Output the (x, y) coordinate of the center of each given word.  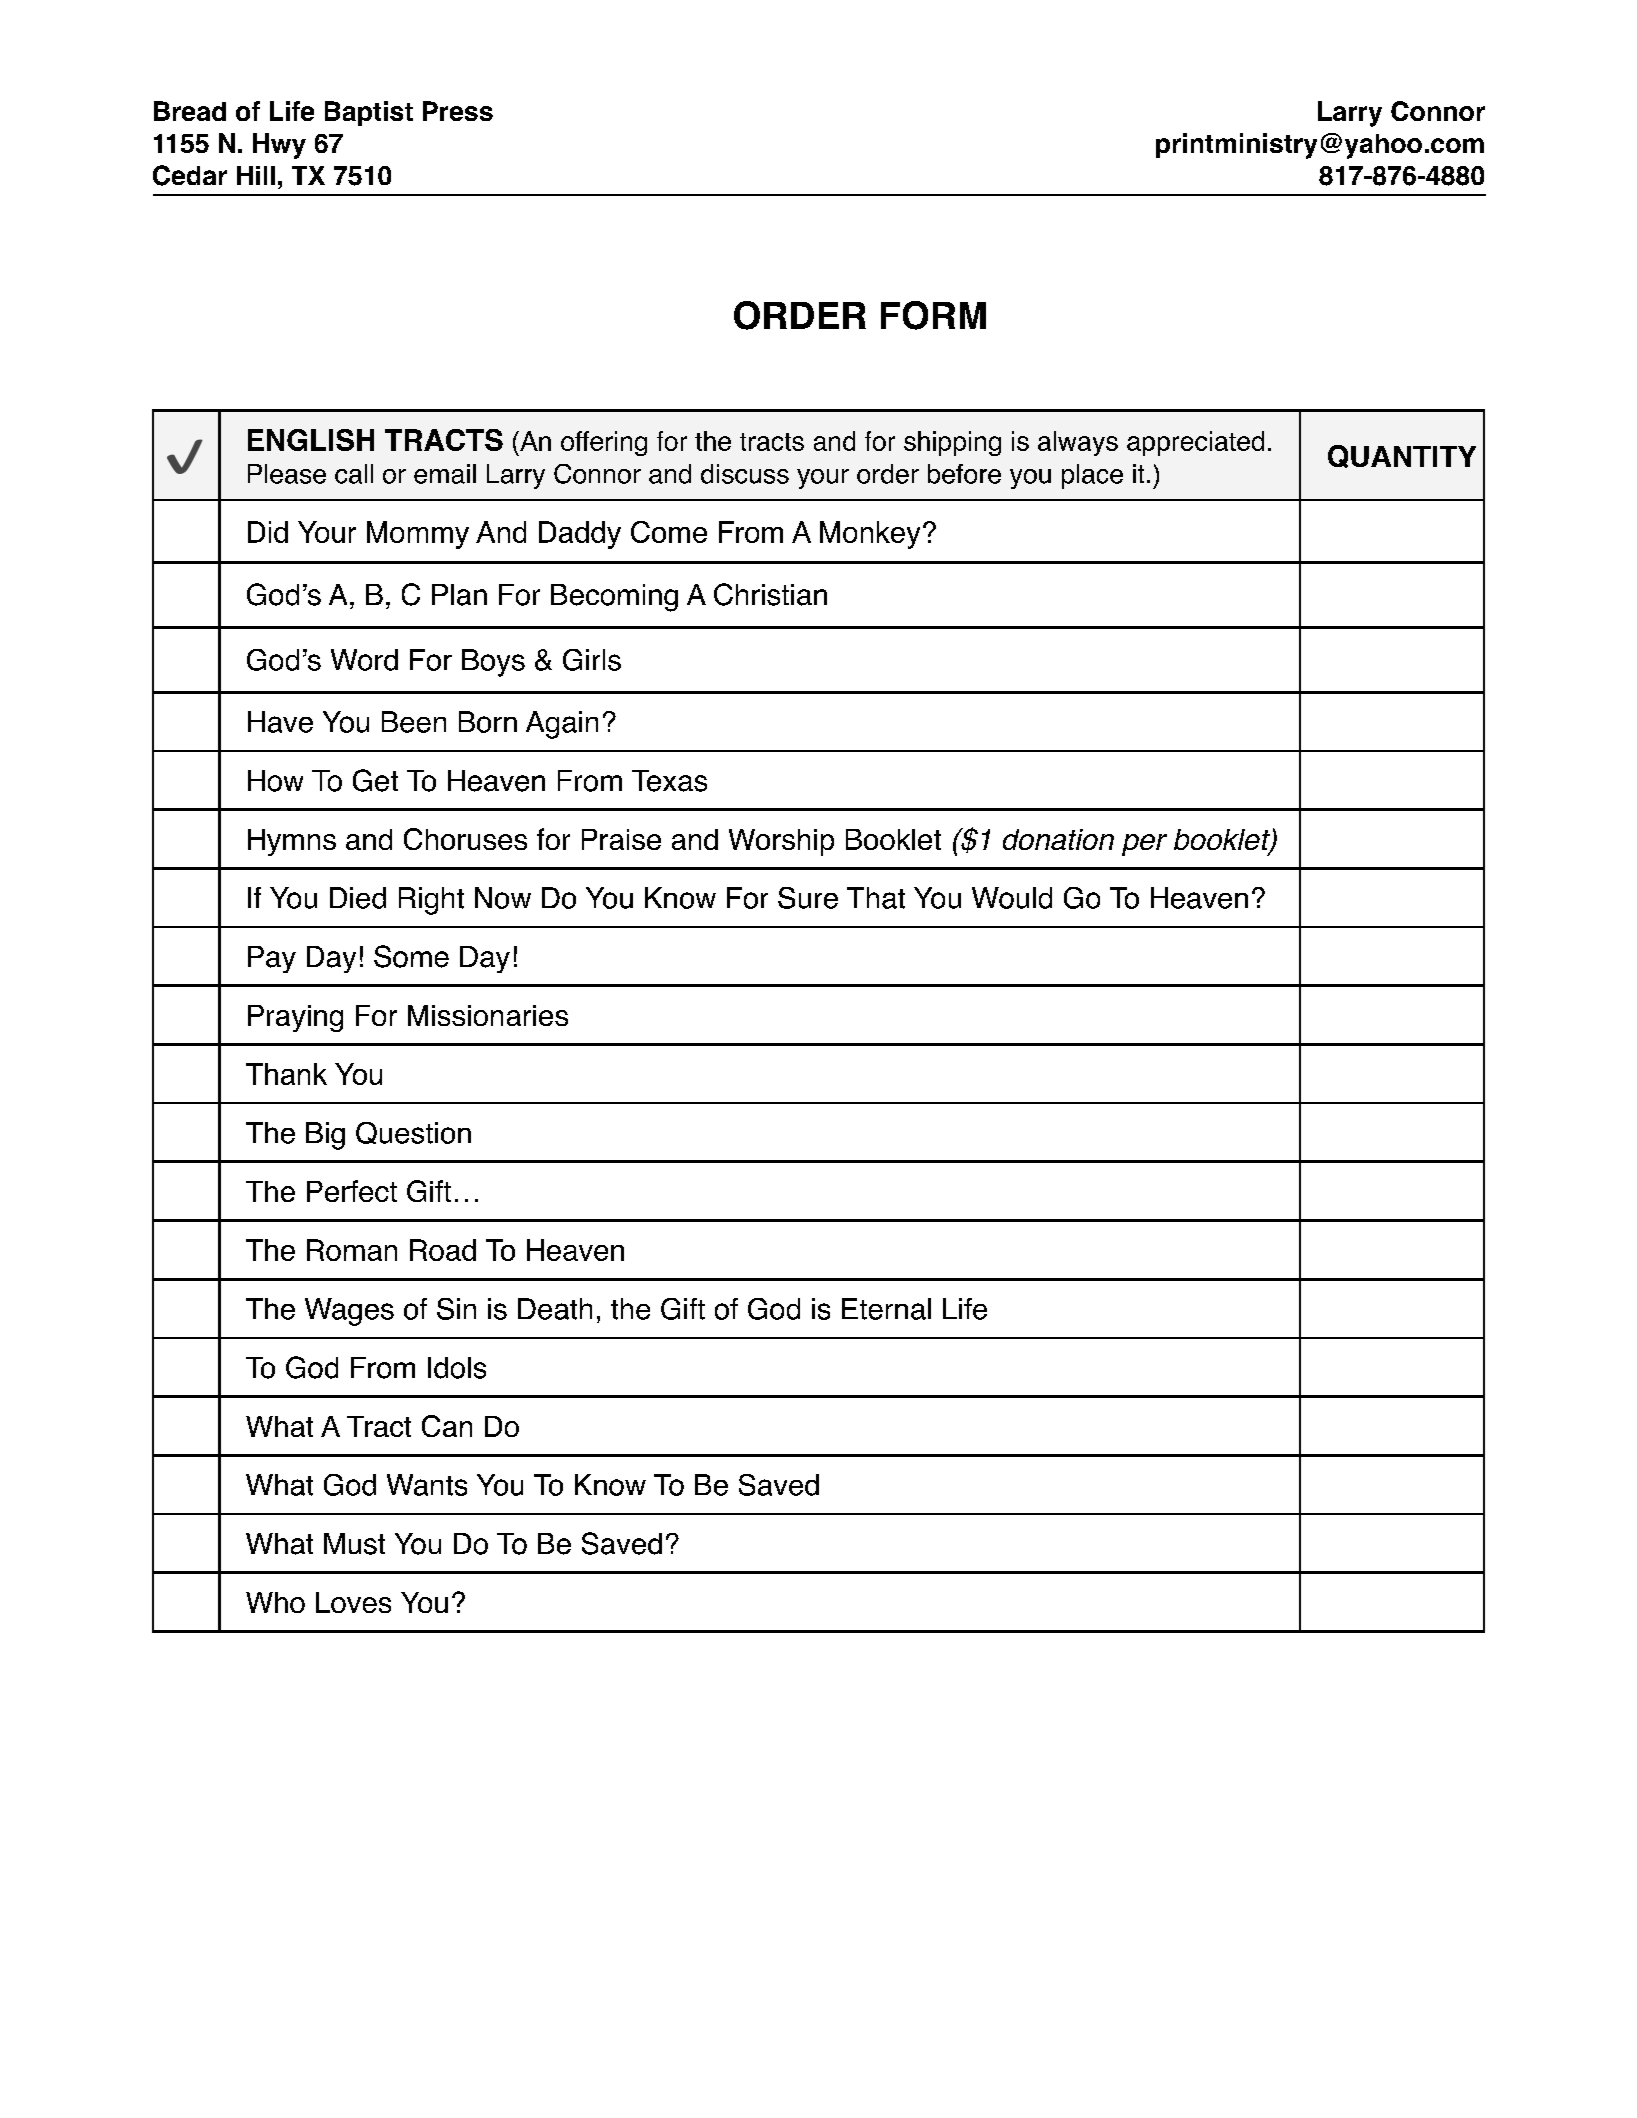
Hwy (279, 146)
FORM (933, 315)
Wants (427, 1485)
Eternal (886, 1309)
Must (354, 1544)
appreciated (1195, 443)
